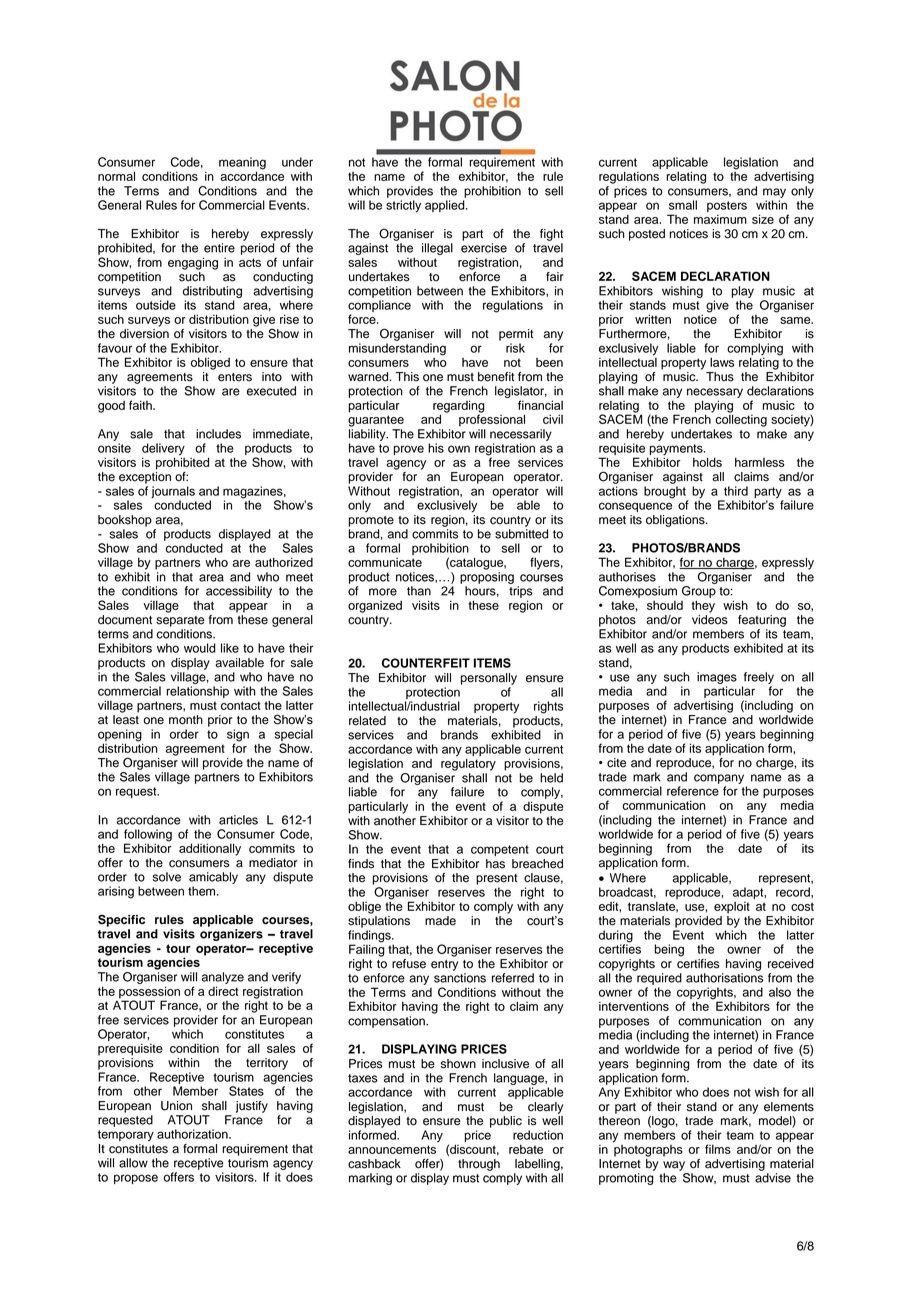  What do you see at coordinates (440, 921) in the screenshot?
I see `made` at bounding box center [440, 921].
